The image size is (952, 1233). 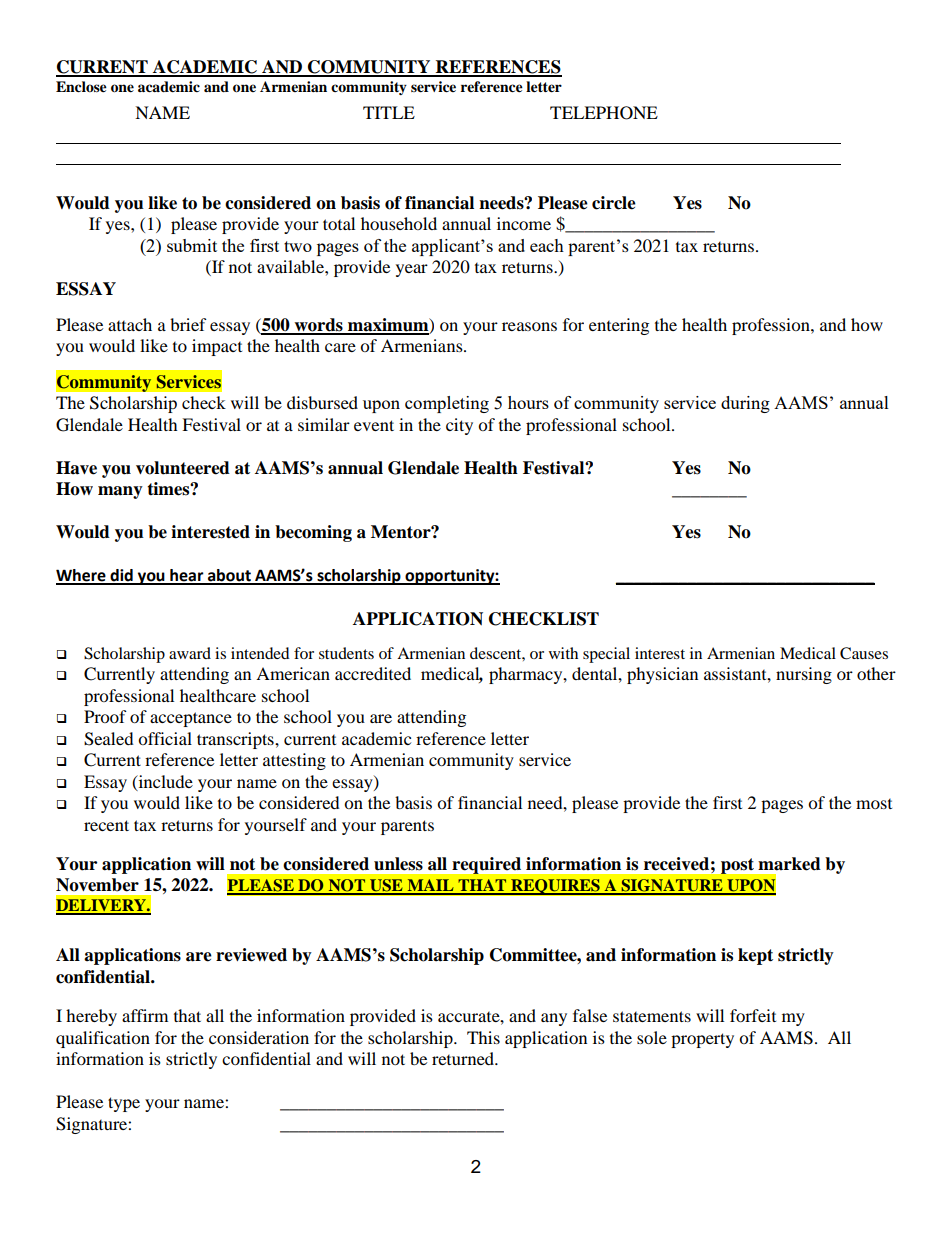 I want to click on type, so click(x=124, y=1104).
